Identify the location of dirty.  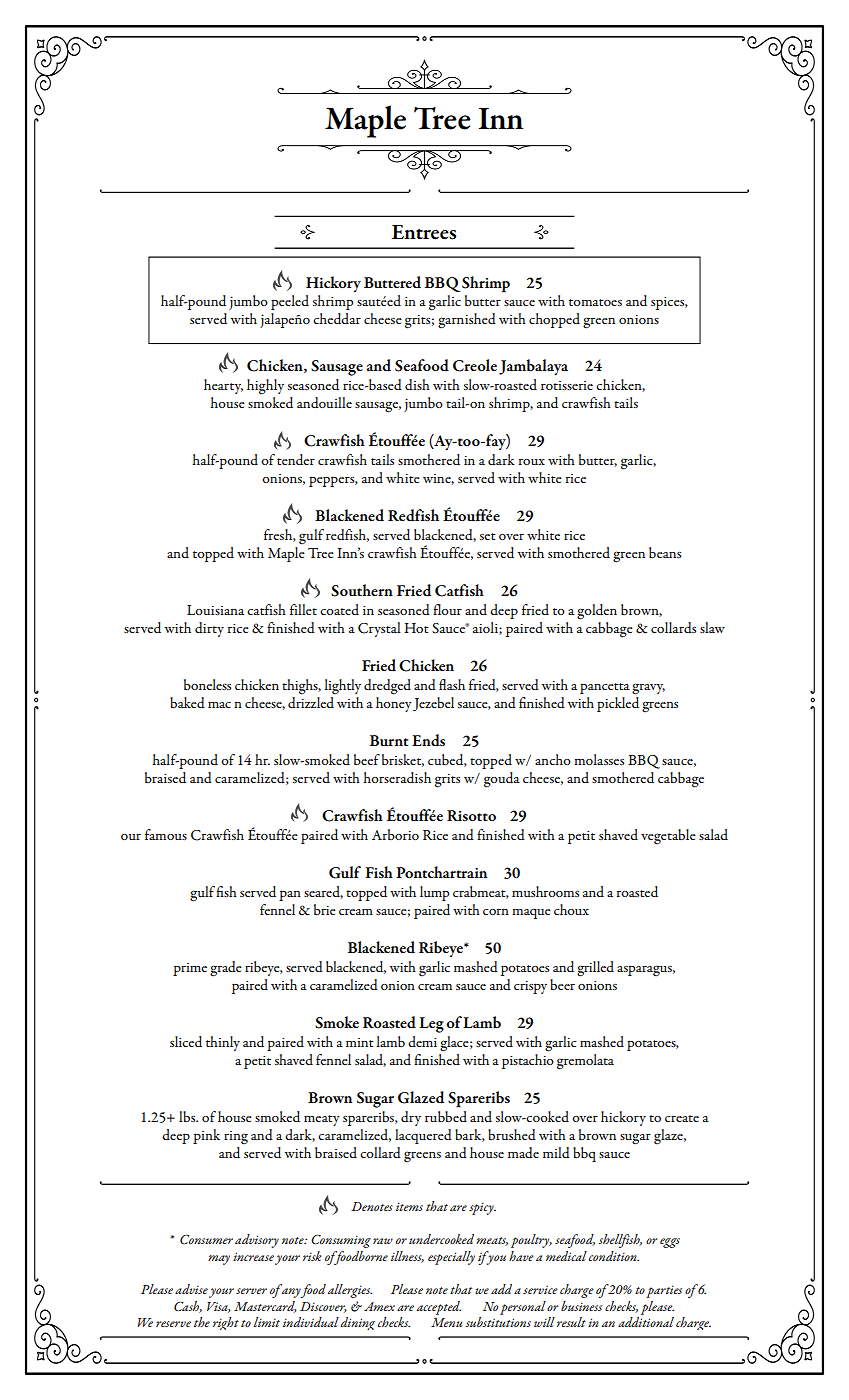
(209, 629).
